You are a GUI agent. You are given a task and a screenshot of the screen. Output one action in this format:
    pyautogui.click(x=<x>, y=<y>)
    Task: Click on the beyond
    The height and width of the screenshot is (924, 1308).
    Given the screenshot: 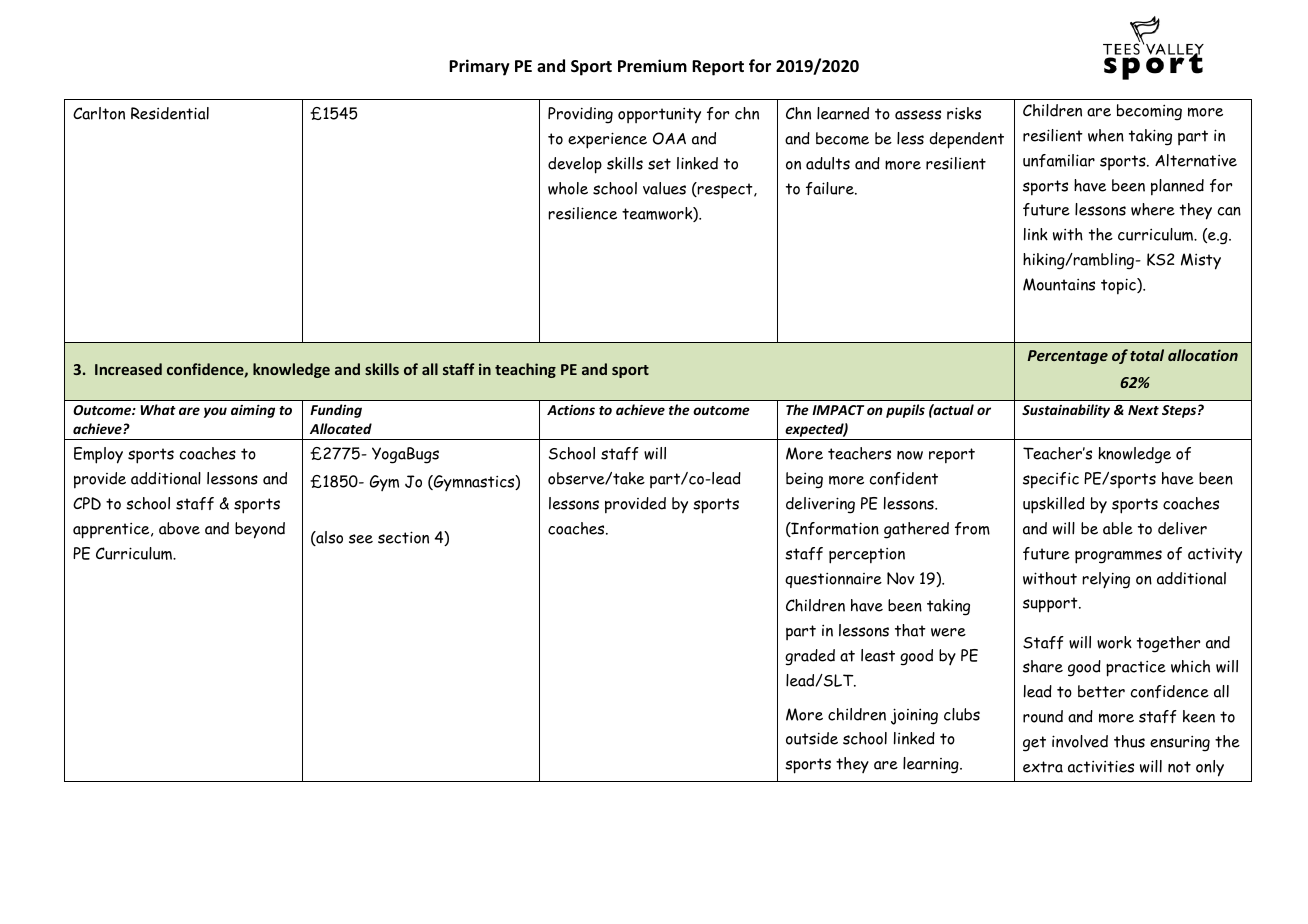 What is the action you would take?
    pyautogui.click(x=260, y=530)
